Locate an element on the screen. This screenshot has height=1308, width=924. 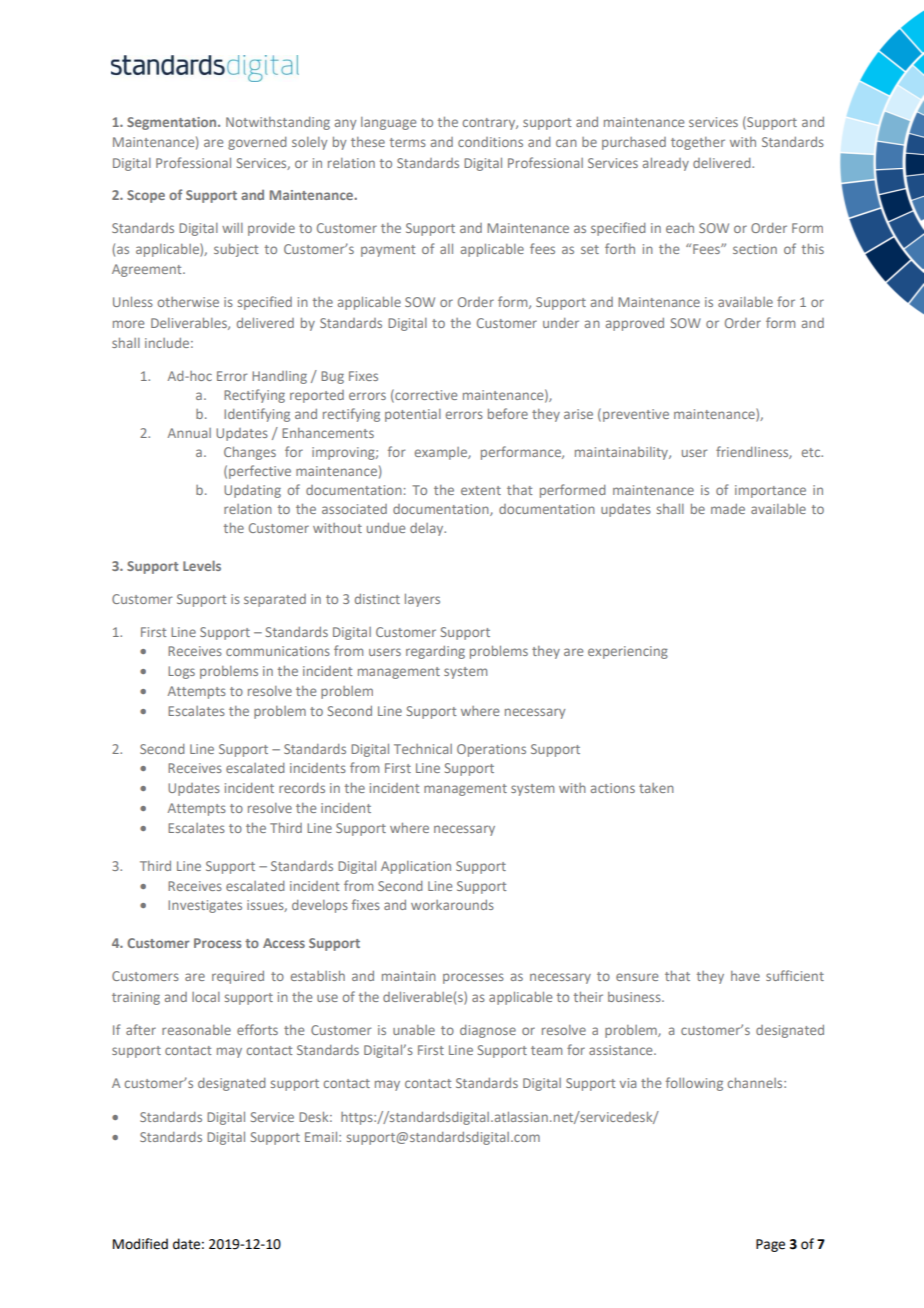
Email is located at coordinates (322, 1137).
